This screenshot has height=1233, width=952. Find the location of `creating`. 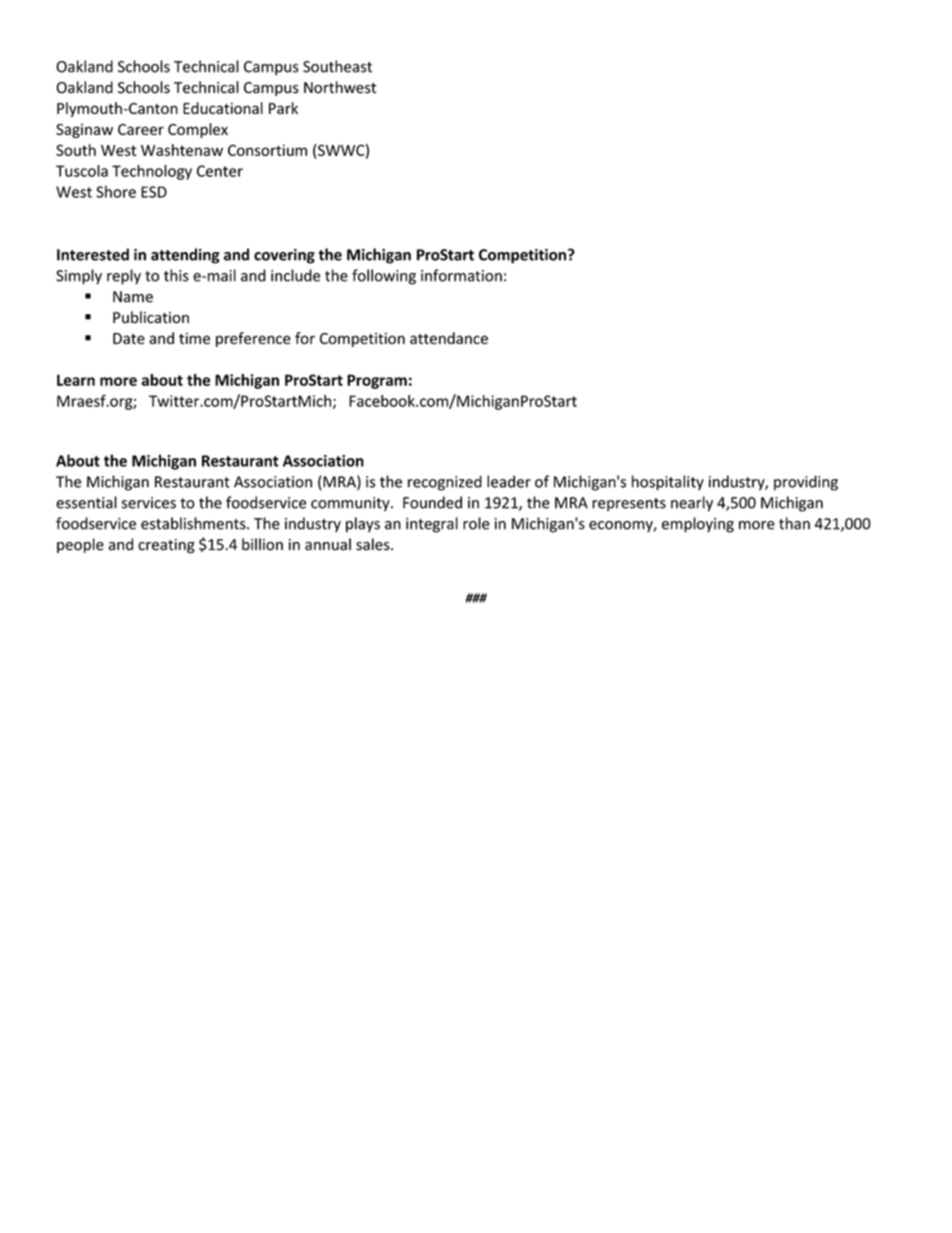

creating is located at coordinates (166, 546).
